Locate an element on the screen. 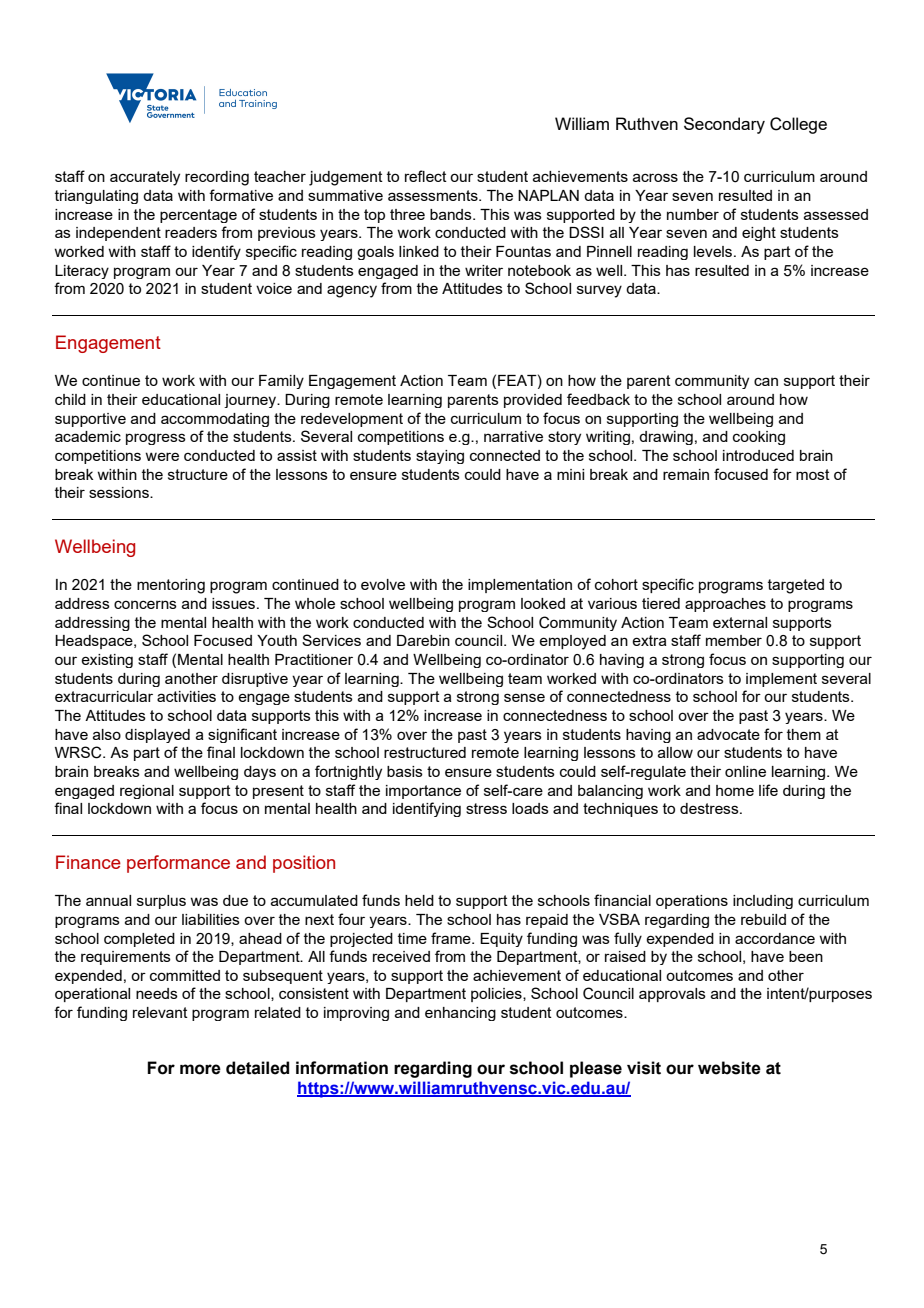 This screenshot has height=1308, width=924. reflect is located at coordinates (426, 176).
